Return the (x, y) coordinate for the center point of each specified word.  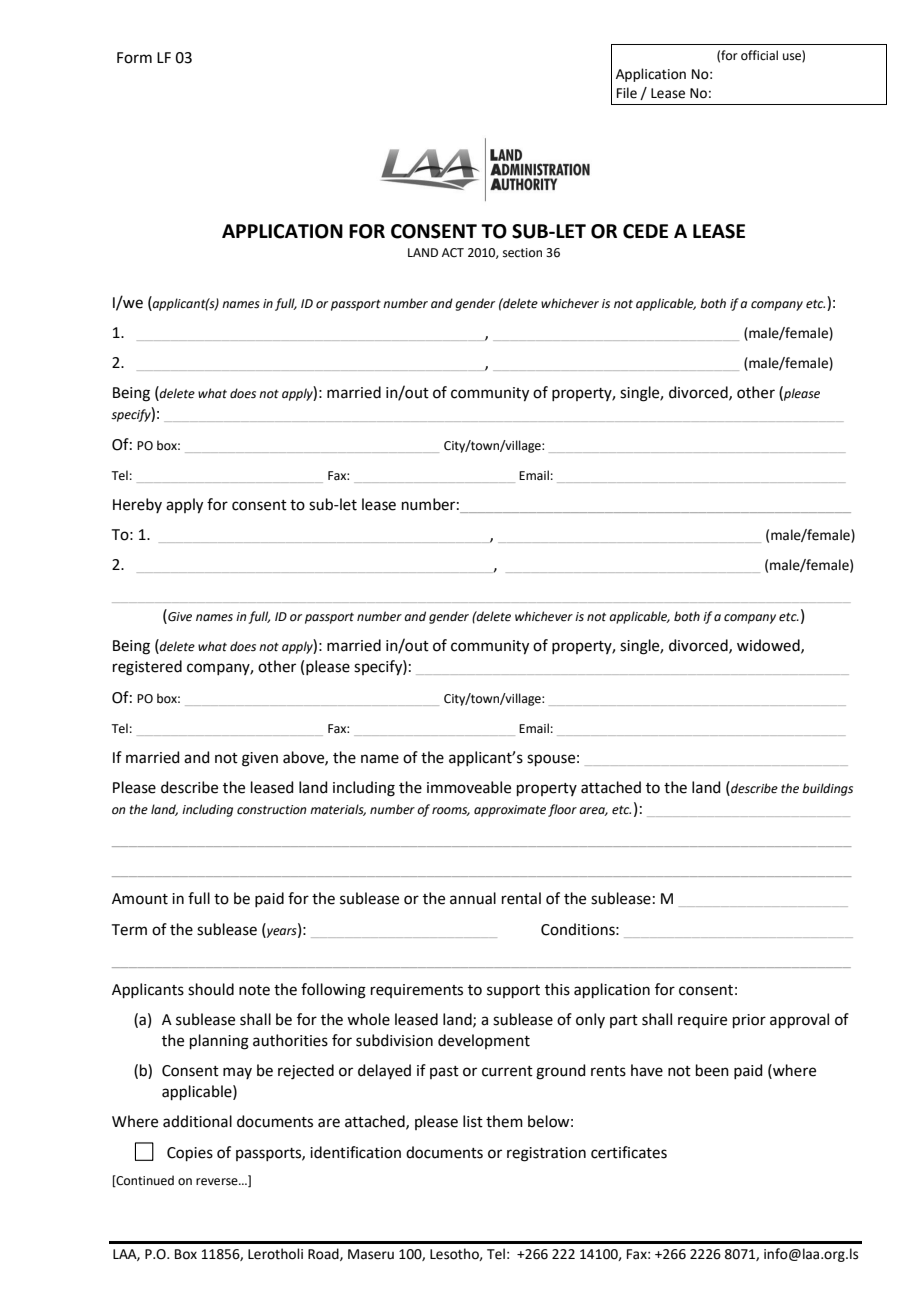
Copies (190, 1154)
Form (134, 58)
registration (546, 1154)
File (627, 93)
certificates (629, 1152)
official (759, 55)
